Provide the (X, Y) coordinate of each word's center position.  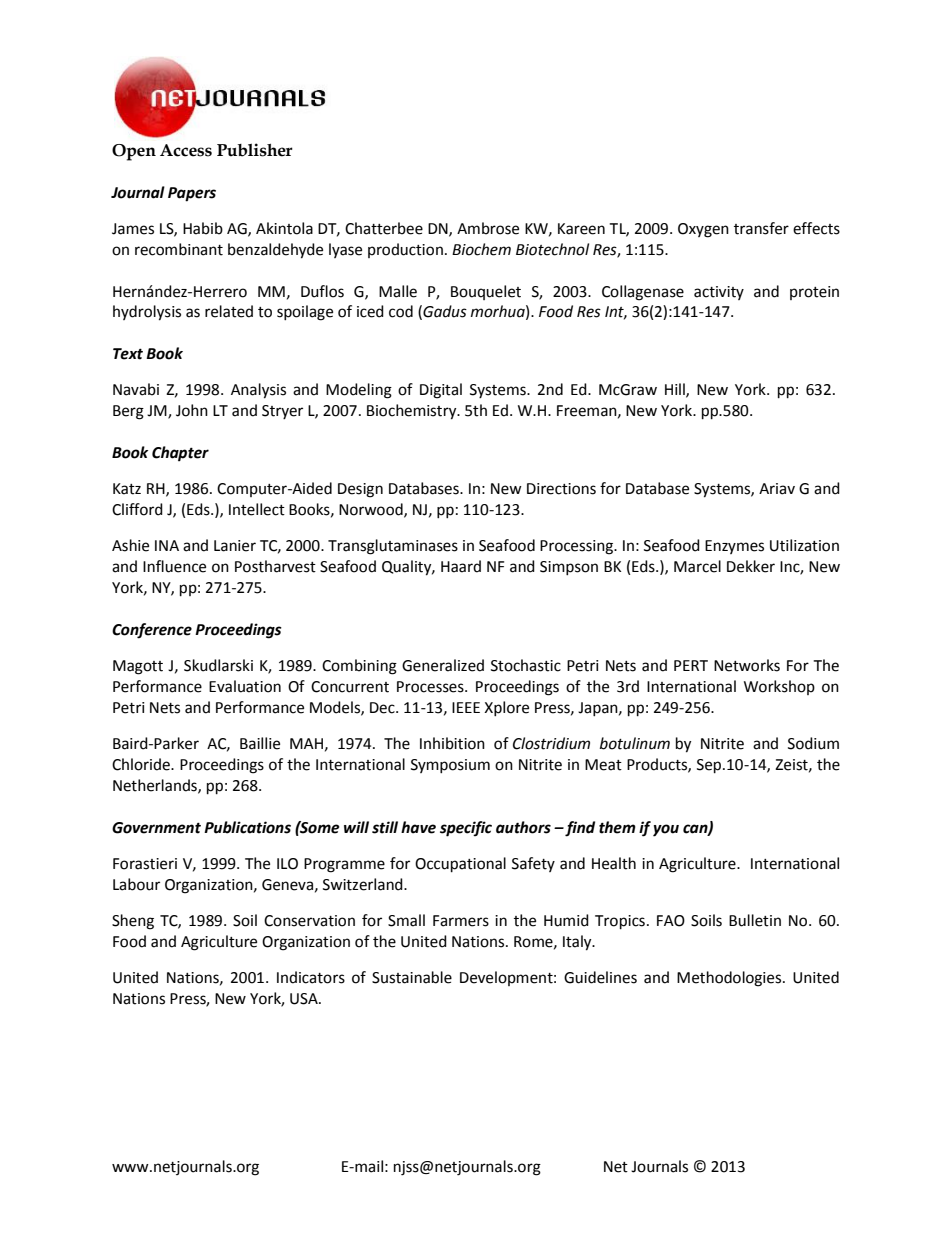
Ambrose (488, 228)
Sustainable (412, 977)
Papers (192, 194)
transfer (761, 228)
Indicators (311, 977)
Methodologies (730, 979)
